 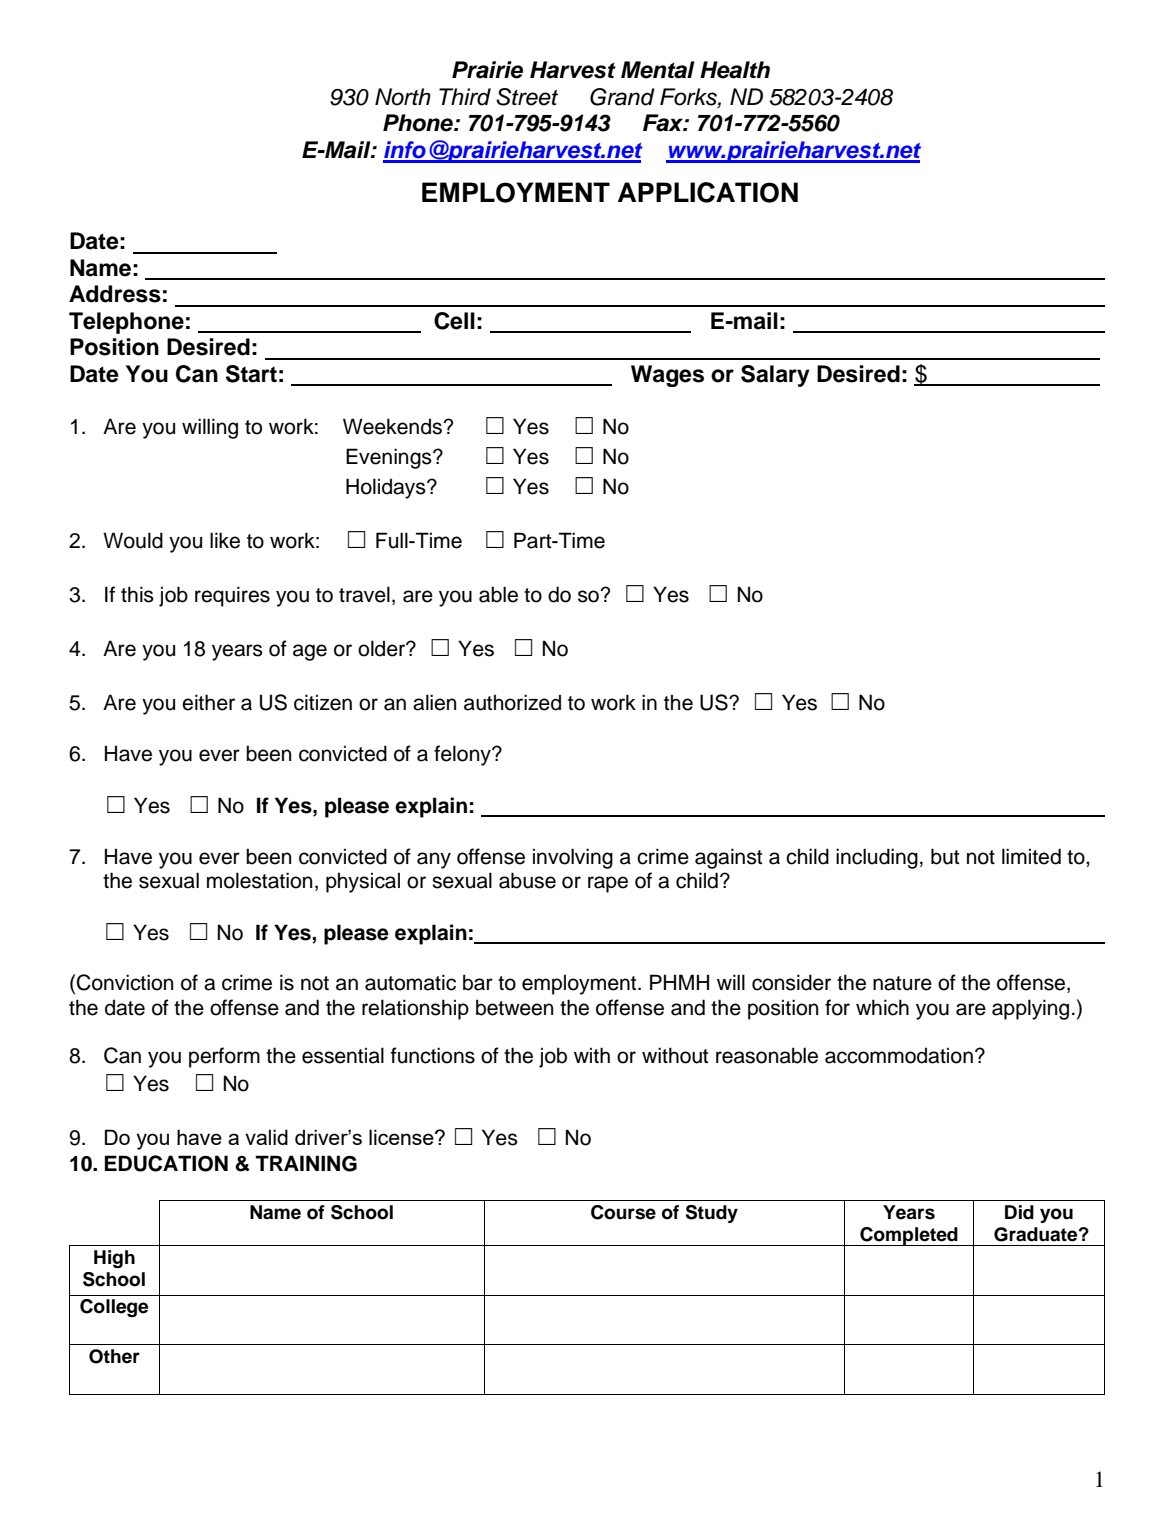 I want to click on North, so click(x=403, y=97).
